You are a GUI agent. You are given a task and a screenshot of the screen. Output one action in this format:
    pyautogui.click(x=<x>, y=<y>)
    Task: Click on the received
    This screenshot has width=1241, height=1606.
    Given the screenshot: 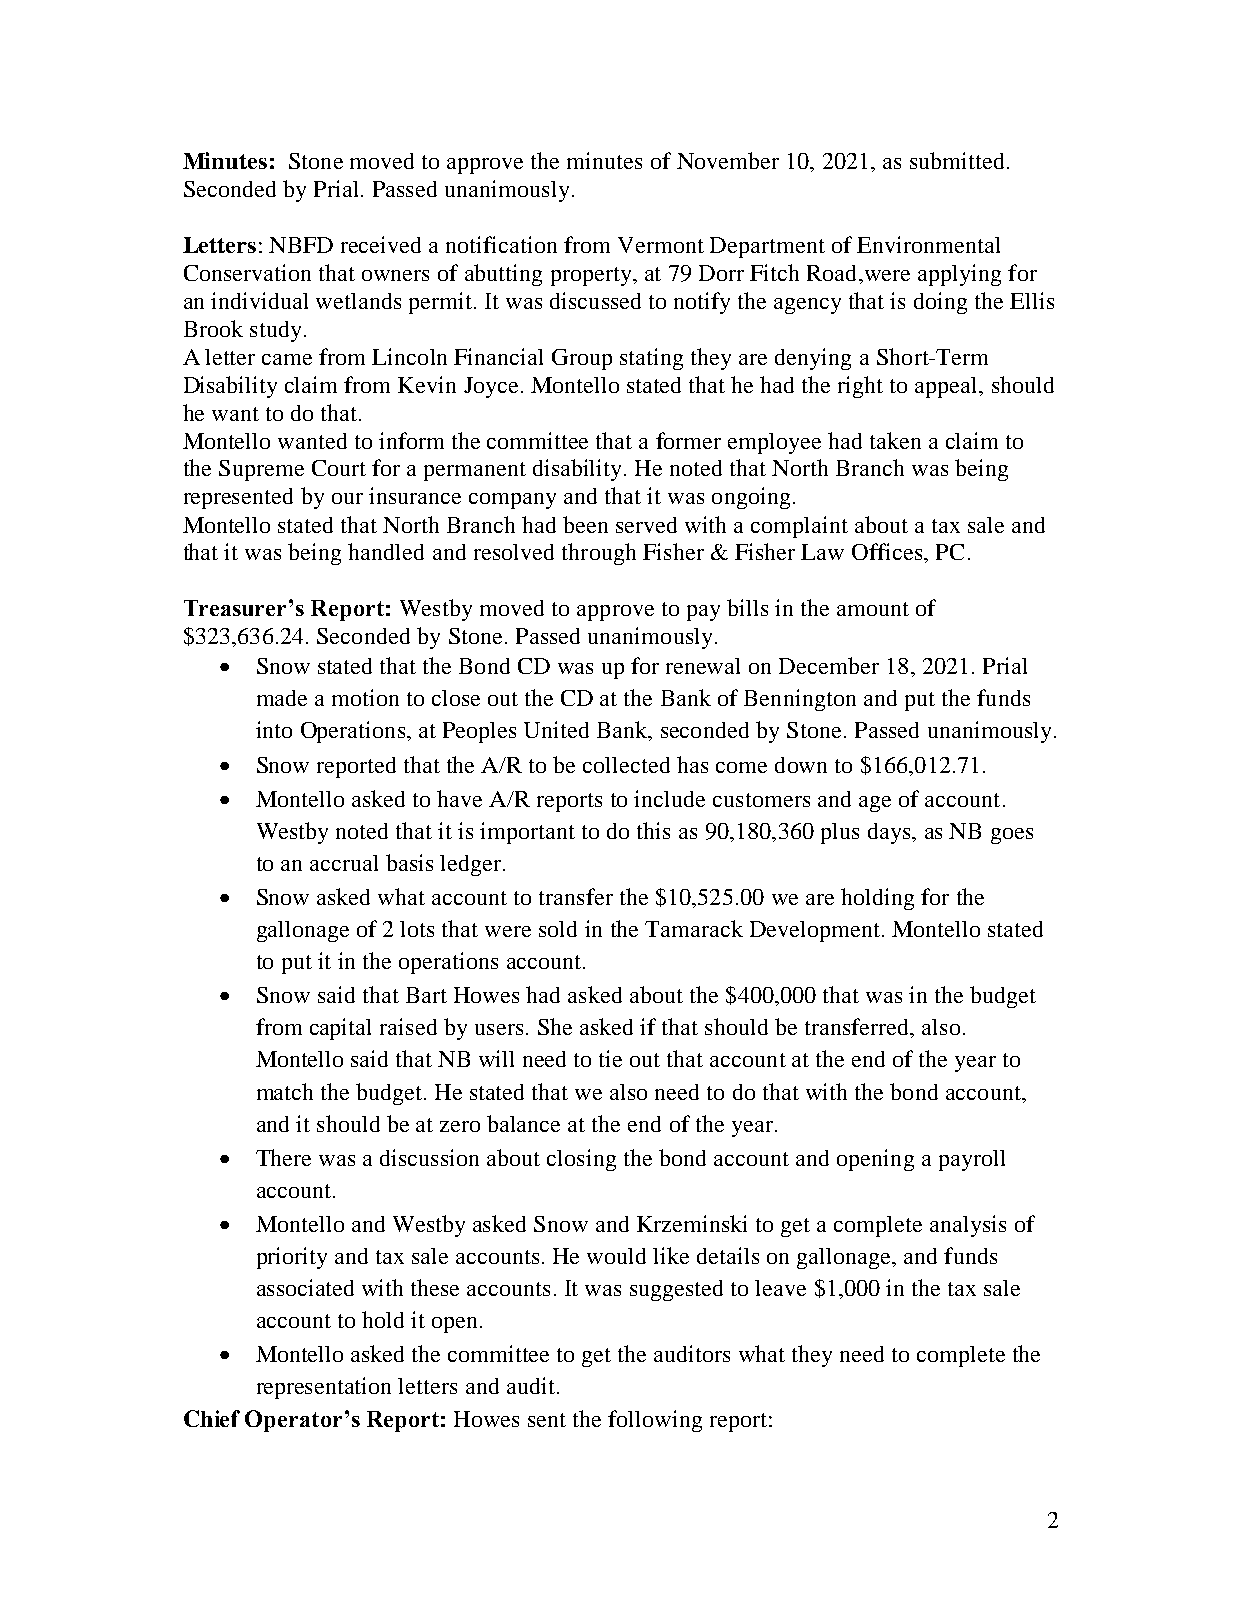 What is the action you would take?
    pyautogui.click(x=381, y=244)
